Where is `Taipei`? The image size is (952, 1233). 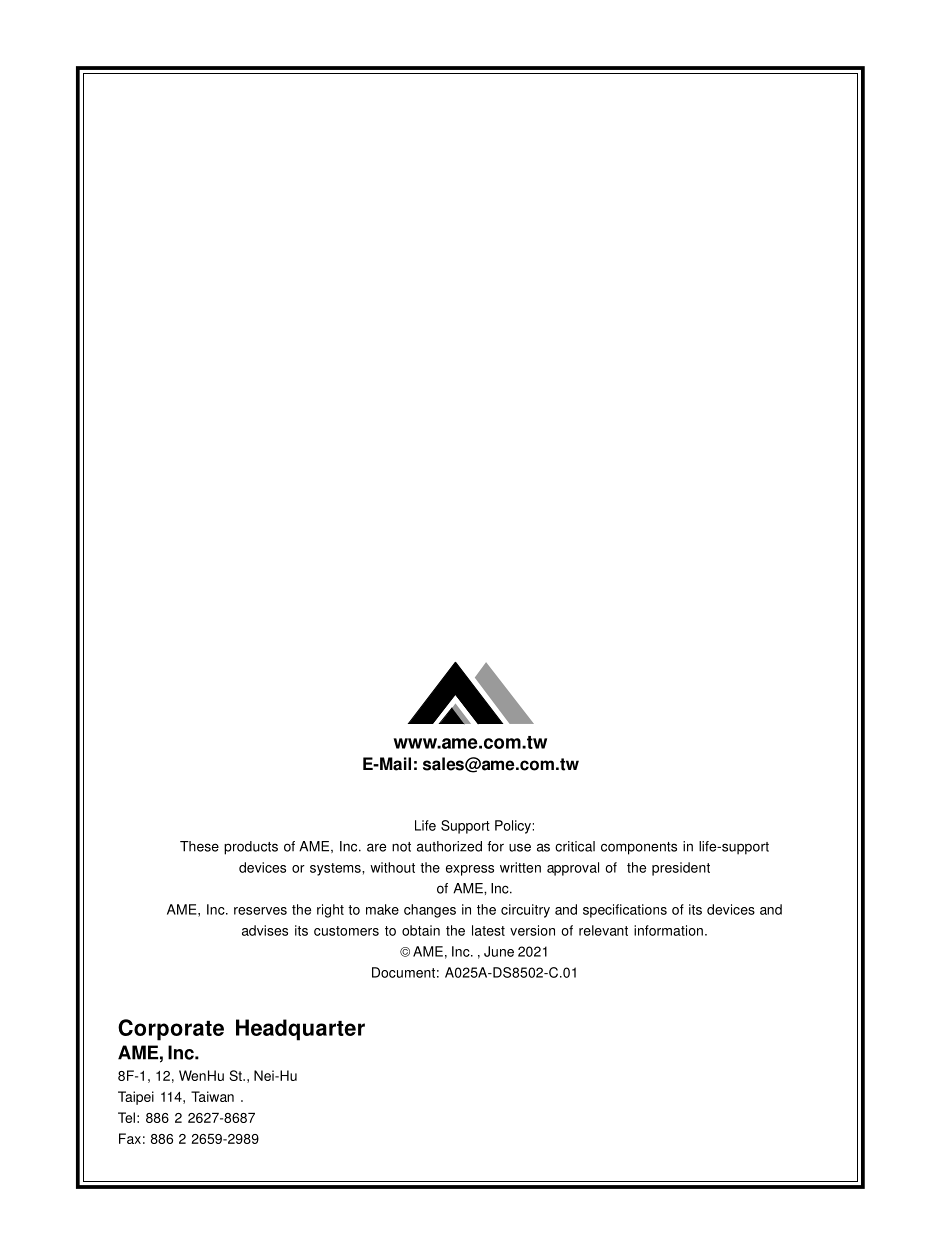
Taipei is located at coordinates (136, 1098).
